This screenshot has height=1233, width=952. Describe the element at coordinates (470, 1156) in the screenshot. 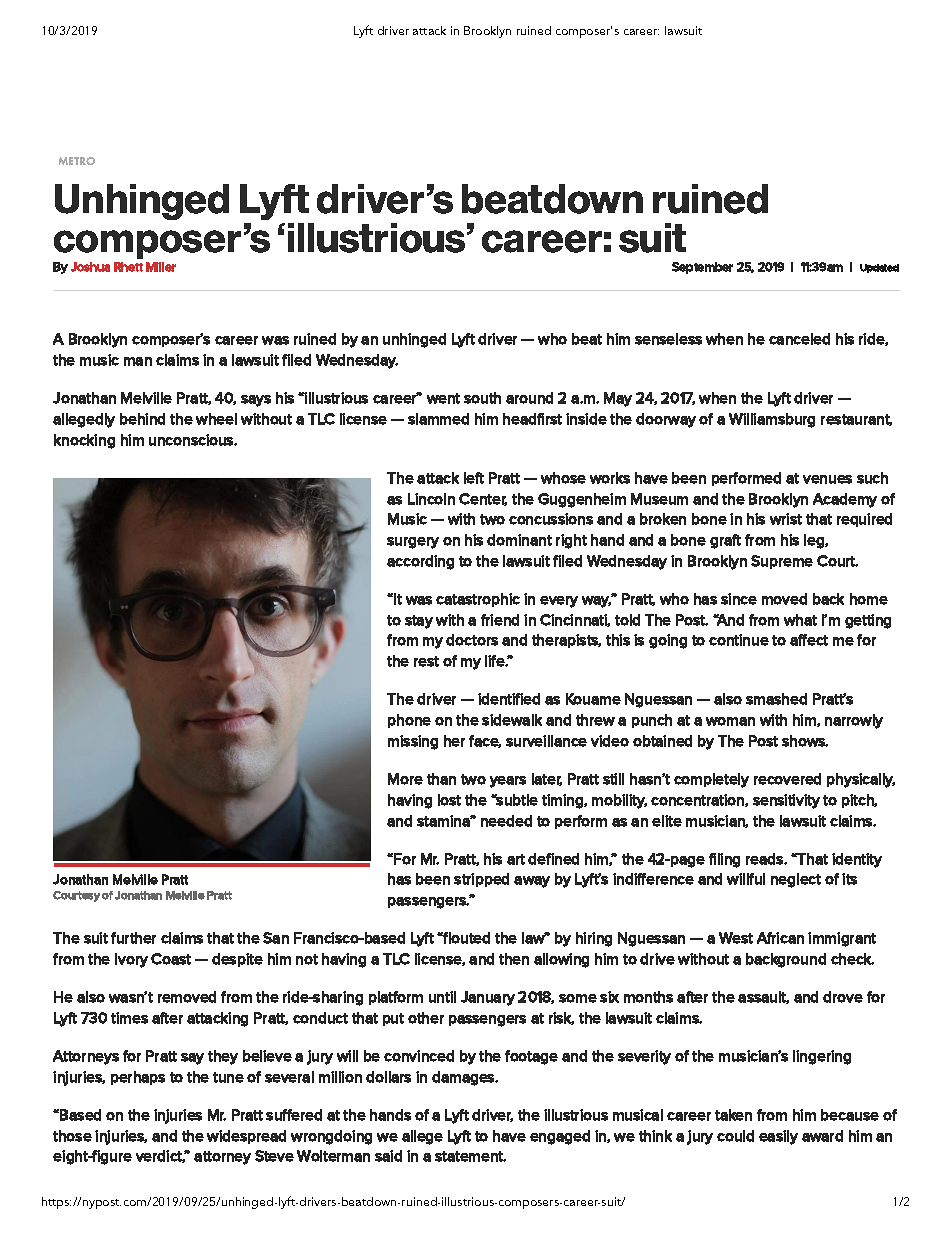

I see `statement` at that location.
